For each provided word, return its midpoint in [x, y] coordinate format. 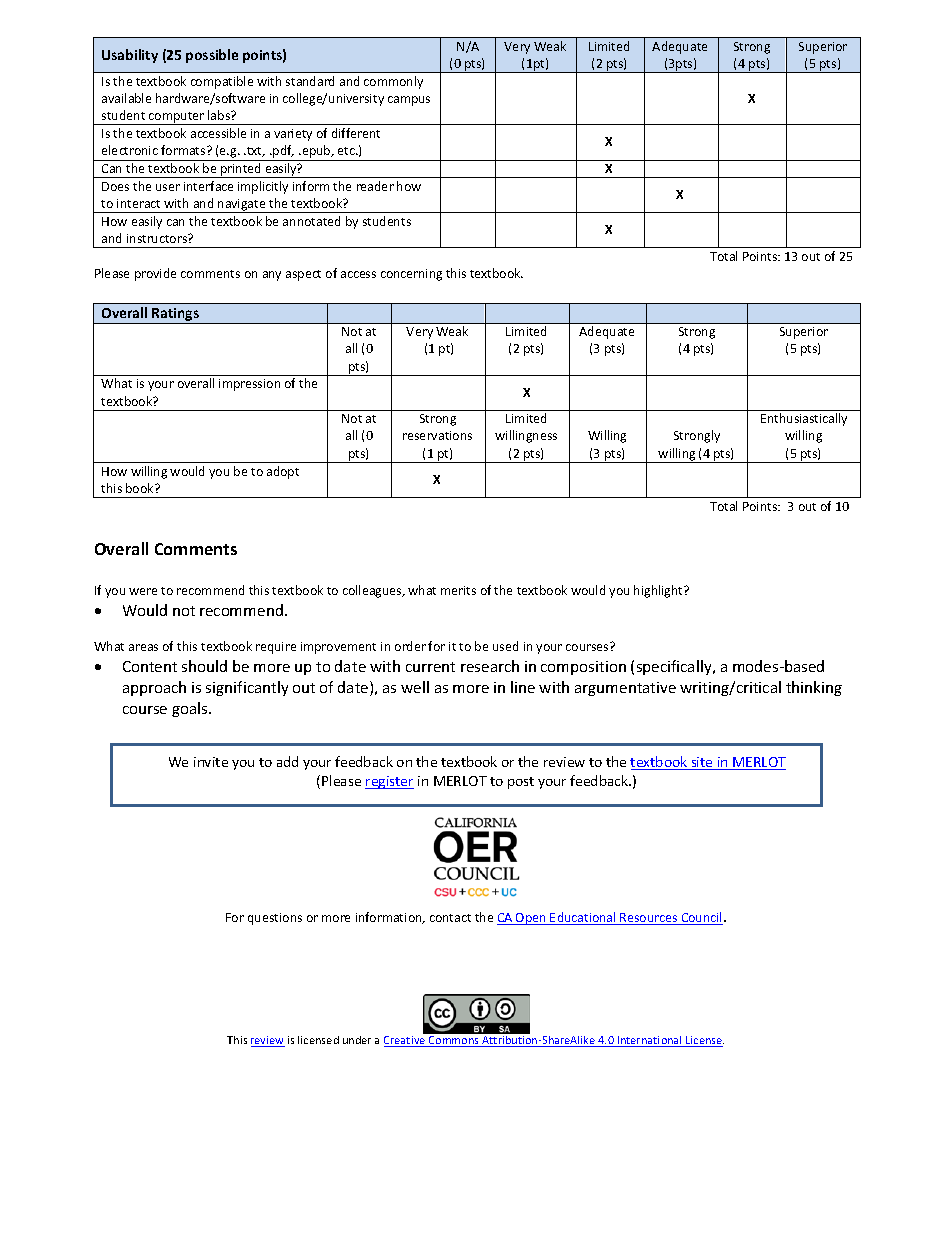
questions [275, 919]
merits [458, 590]
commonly [393, 82]
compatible [222, 82]
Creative [406, 1041]
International [650, 1041]
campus [409, 101]
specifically [675, 667]
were [143, 591]
